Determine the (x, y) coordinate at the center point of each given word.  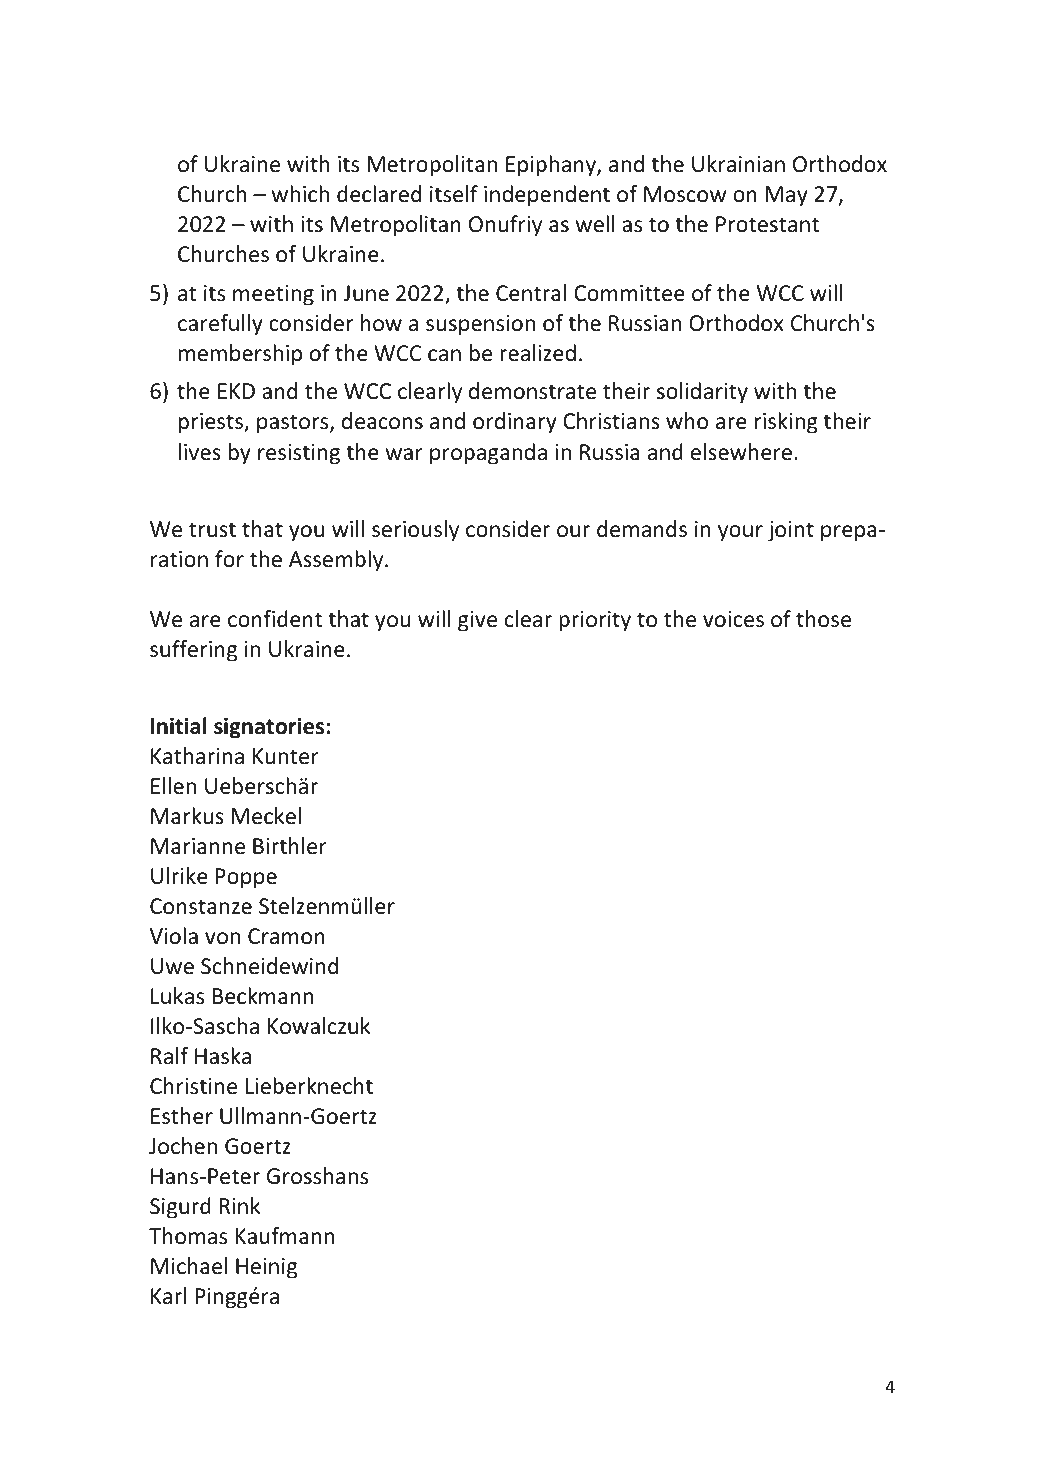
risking (786, 423)
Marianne (198, 846)
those (823, 619)
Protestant (767, 224)
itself (454, 194)
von (222, 938)
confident (275, 619)
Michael (189, 1266)
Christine (193, 1086)
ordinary (515, 423)
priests (212, 423)
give (477, 621)
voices (733, 619)
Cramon (286, 936)
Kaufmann (285, 1236)
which (300, 194)
